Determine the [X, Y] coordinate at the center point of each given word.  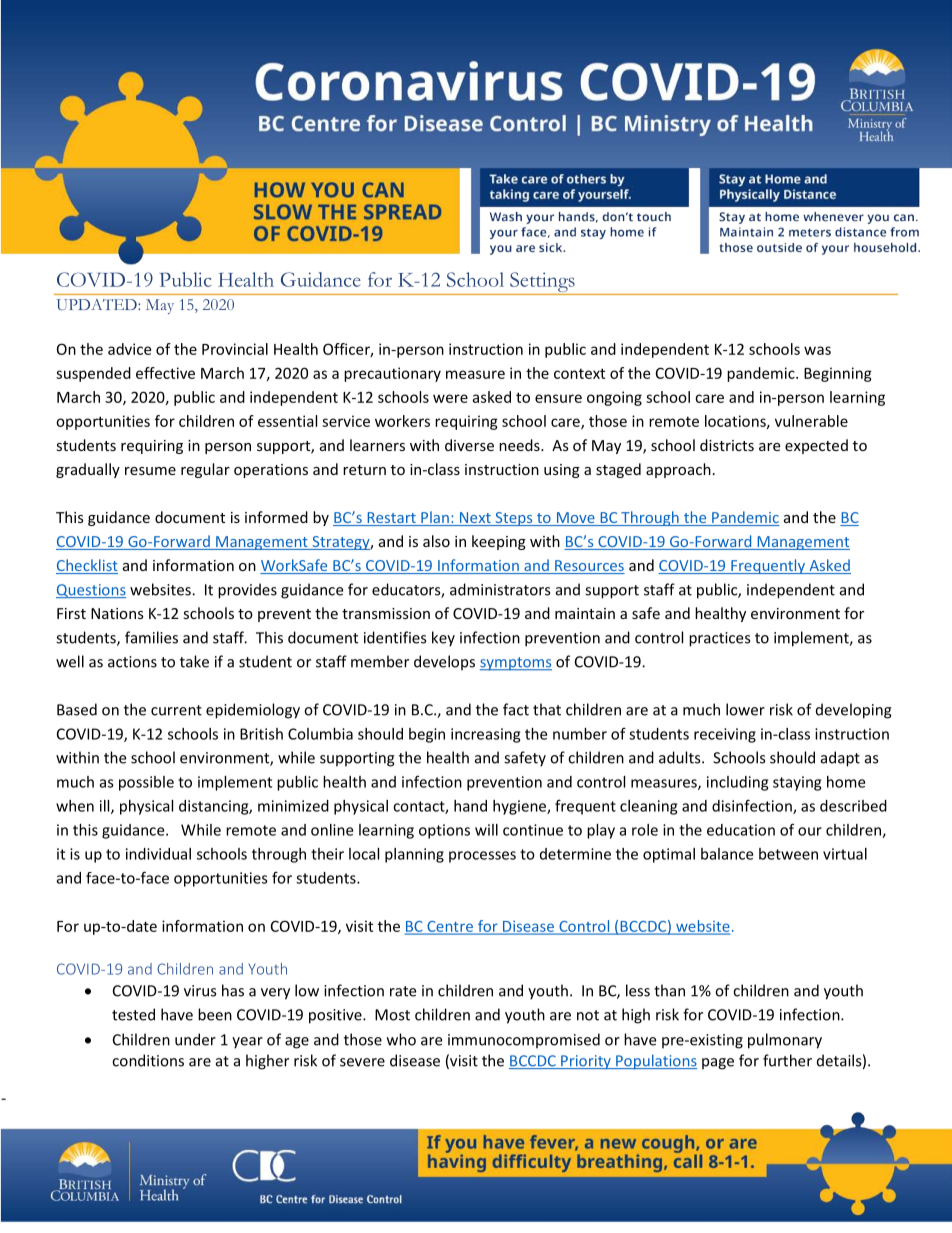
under [195, 1039]
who [401, 1039]
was [817, 350]
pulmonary [785, 1041]
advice [129, 349]
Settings [542, 282]
